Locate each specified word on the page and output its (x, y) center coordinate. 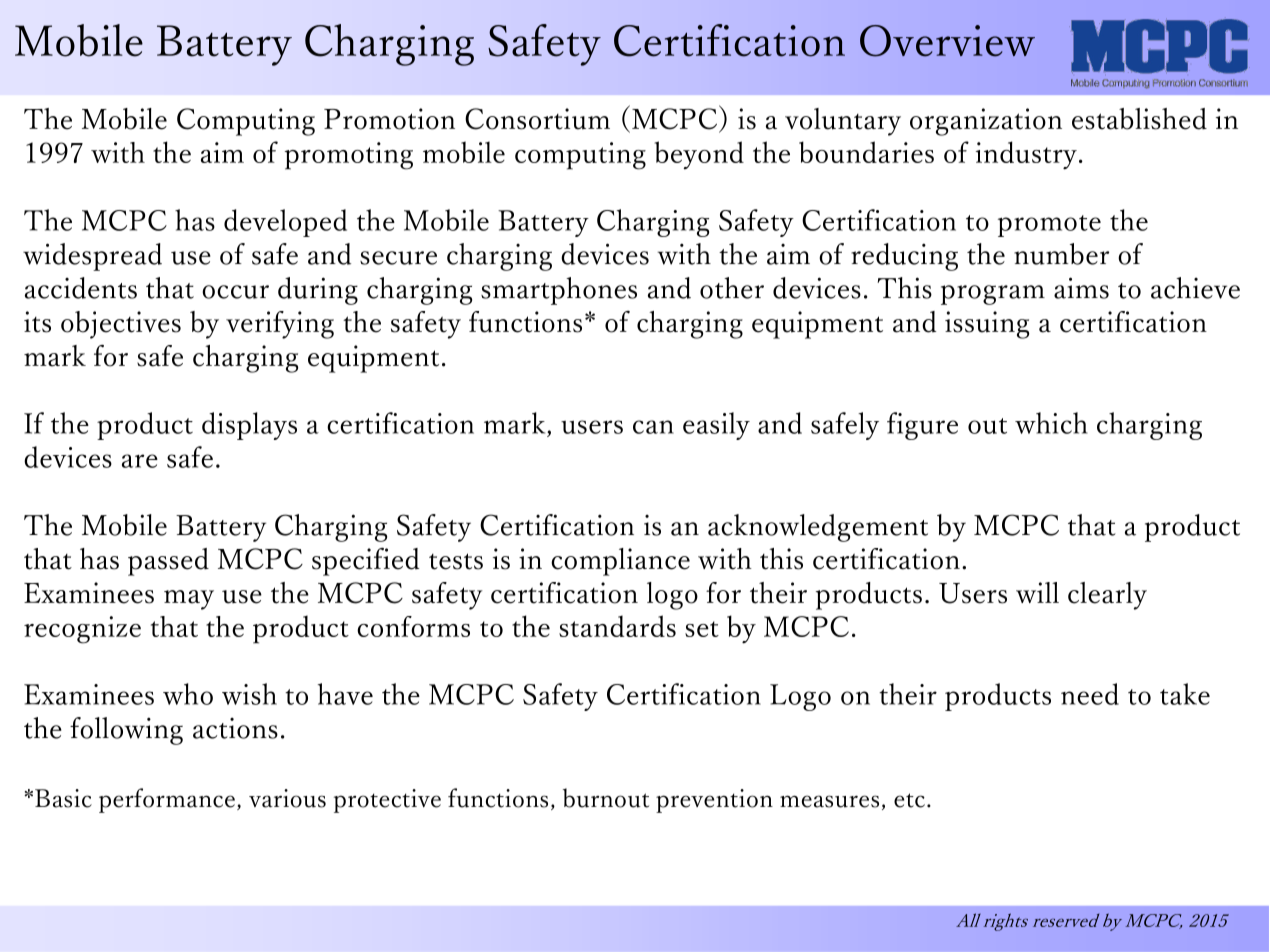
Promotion (389, 119)
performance (167, 800)
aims (1081, 288)
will (1037, 592)
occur (235, 292)
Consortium (537, 119)
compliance (620, 562)
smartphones (559, 291)
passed (168, 562)
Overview (947, 41)
